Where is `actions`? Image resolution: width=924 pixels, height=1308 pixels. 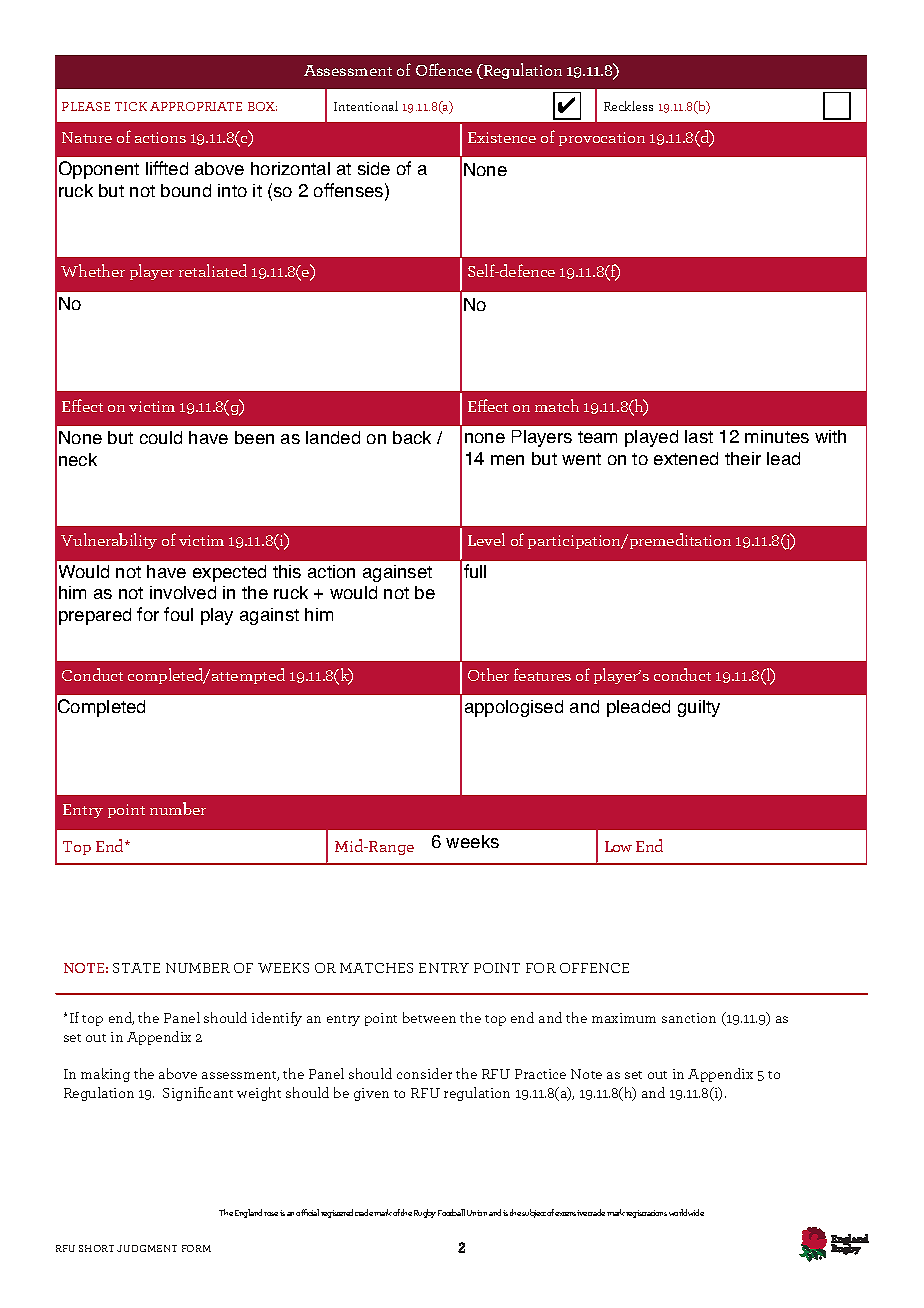
actions is located at coordinates (160, 137).
